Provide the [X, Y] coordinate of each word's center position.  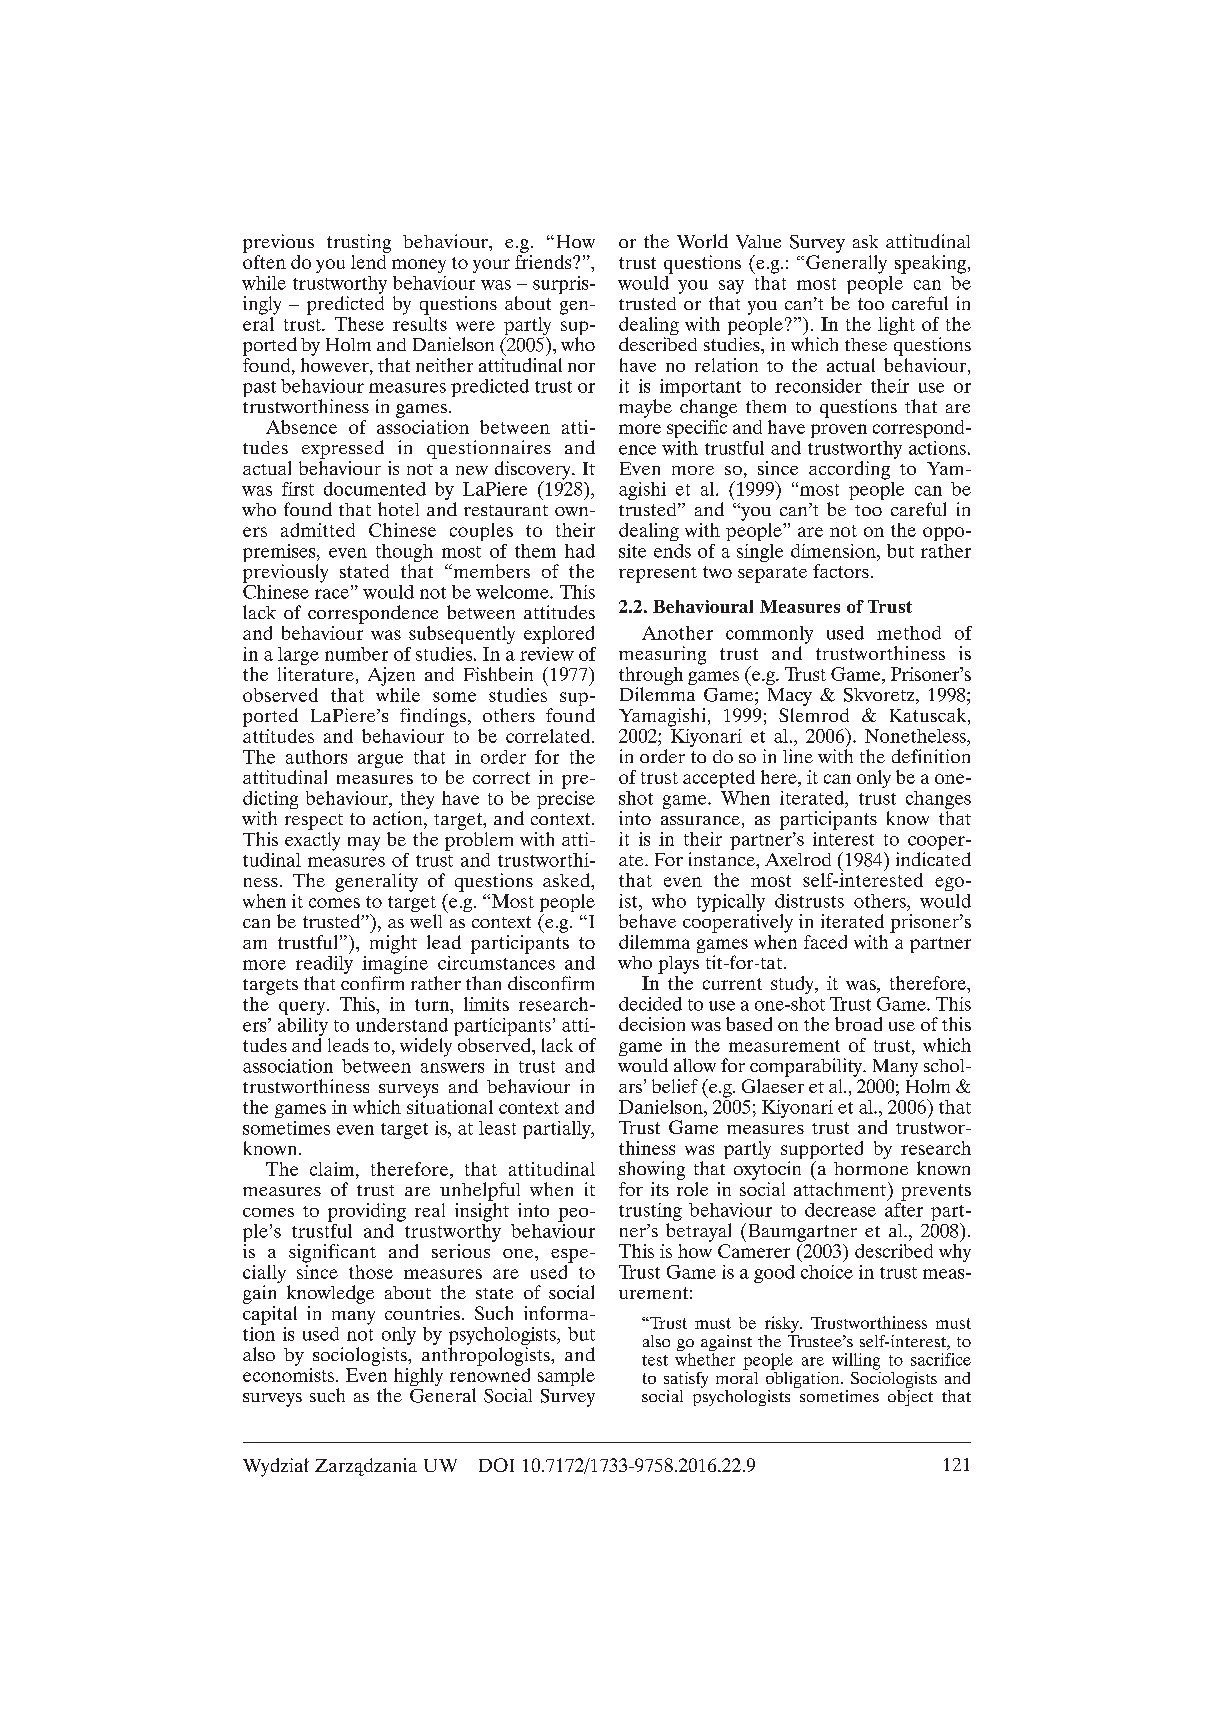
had [580, 551]
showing [652, 1170]
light [896, 326]
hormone [871, 1168]
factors [841, 571]
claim [333, 1169]
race [332, 594]
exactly [312, 840]
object [910, 1396]
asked [567, 880]
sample [566, 1377]
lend [370, 260]
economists [290, 1373]
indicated [933, 859]
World [702, 241]
